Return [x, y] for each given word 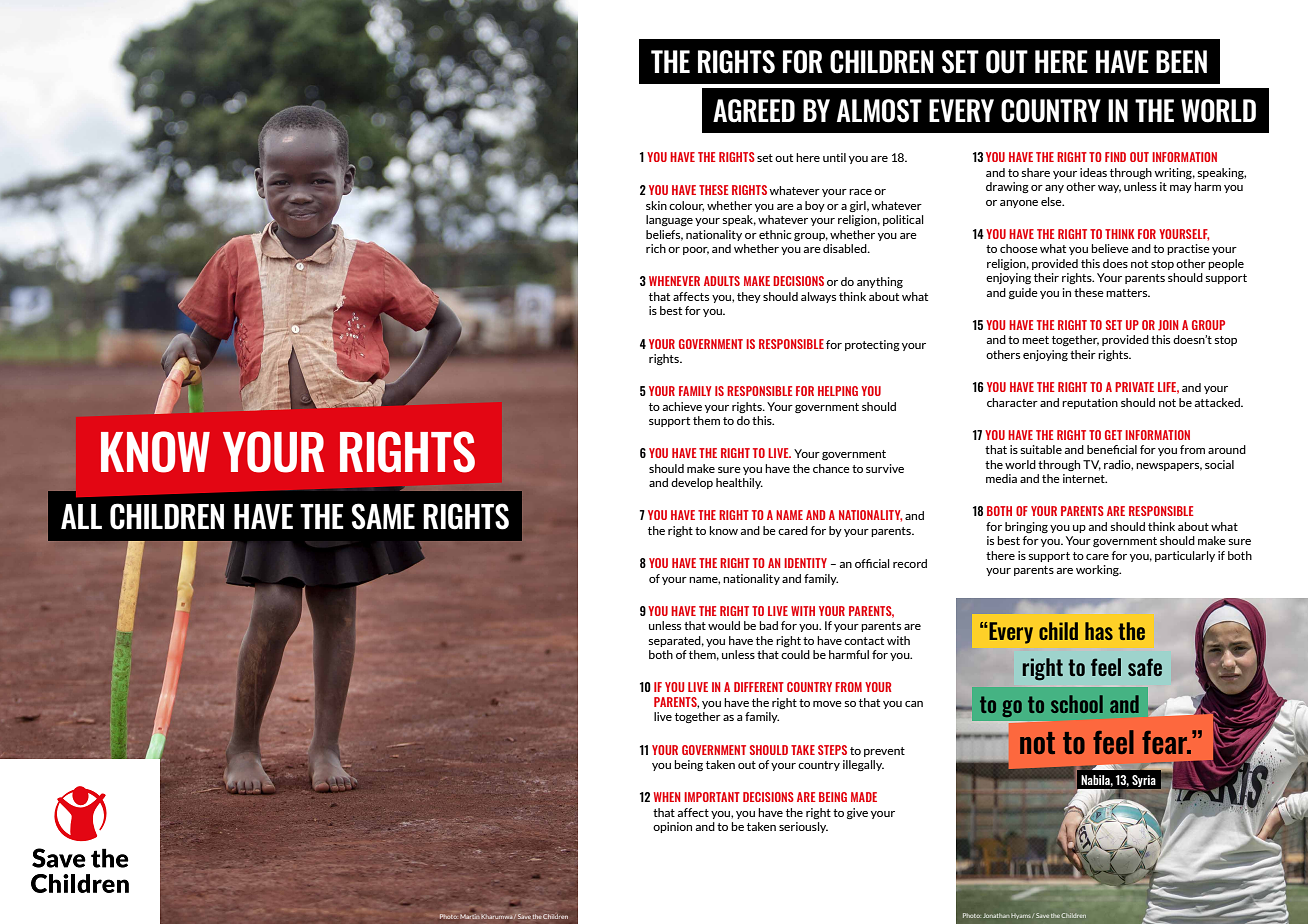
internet [1085, 478]
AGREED [754, 111]
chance [831, 468]
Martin [470, 915]
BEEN [1181, 61]
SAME [383, 516]
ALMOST [879, 111]
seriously [803, 827]
